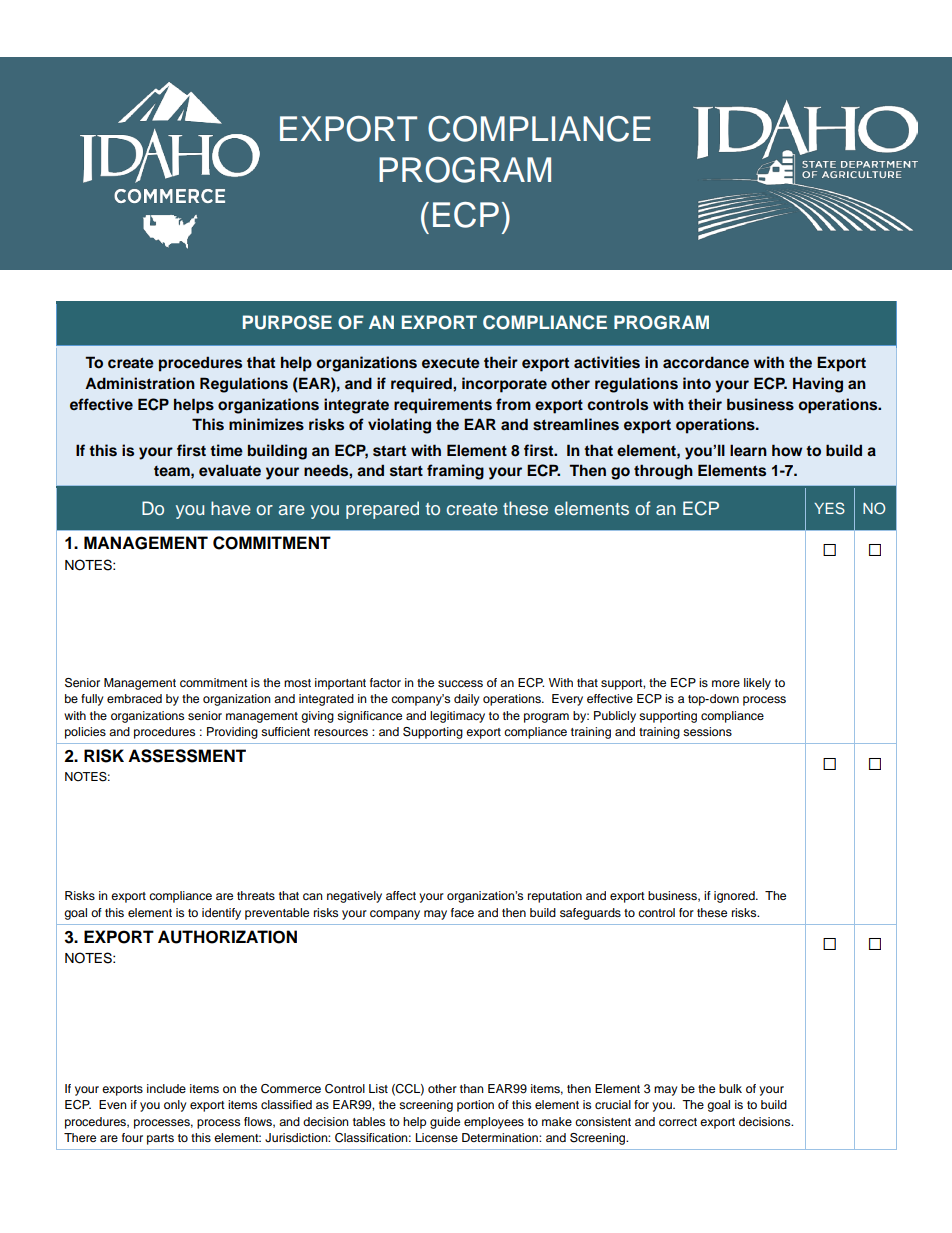 The image size is (952, 1233). What do you see at coordinates (227, 937) in the screenshot?
I see `AUTHORIZATION` at bounding box center [227, 937].
